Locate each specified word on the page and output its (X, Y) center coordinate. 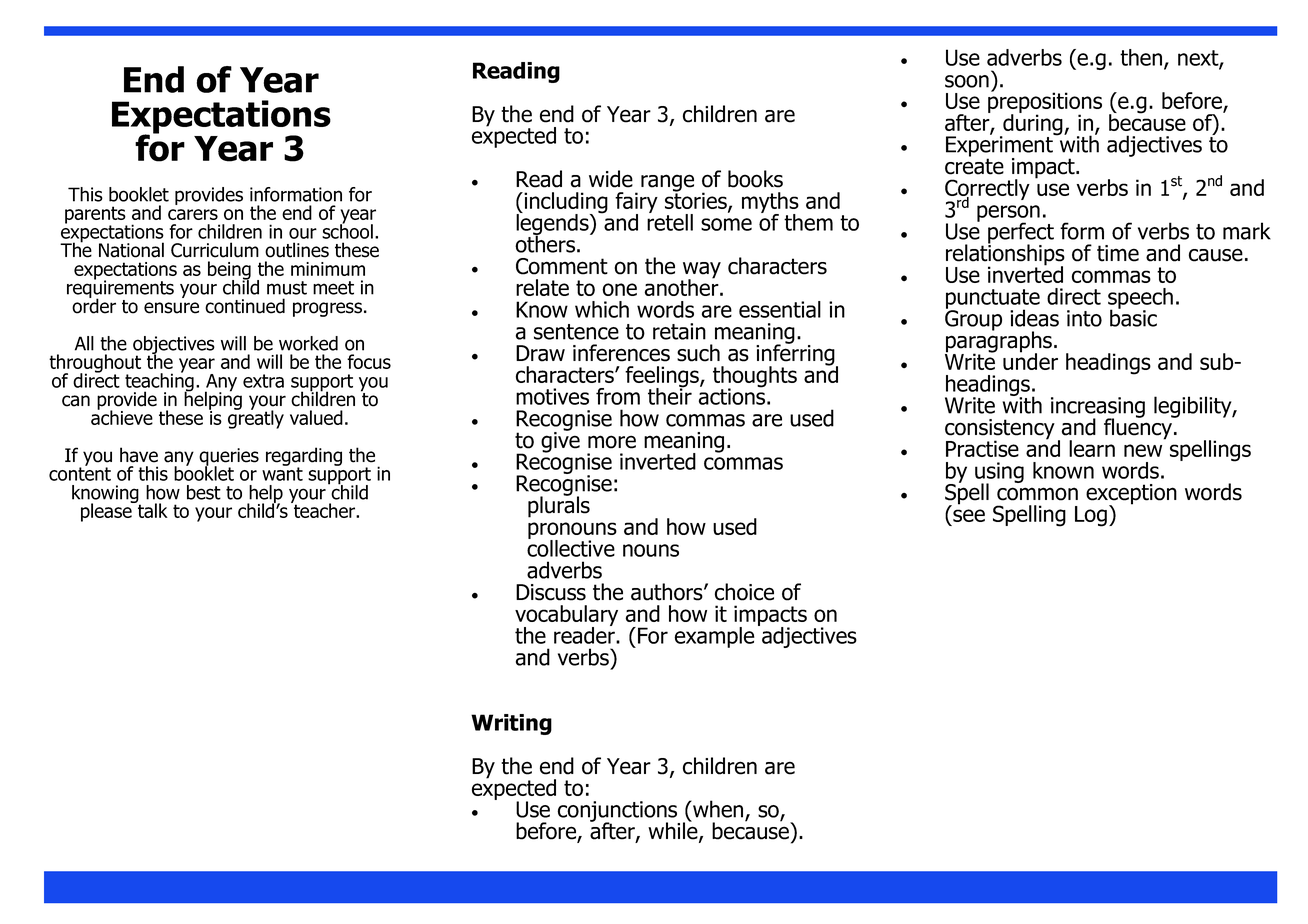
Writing (511, 724)
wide (611, 179)
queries (229, 458)
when (718, 810)
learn (1092, 448)
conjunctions (619, 812)
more (612, 442)
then (1142, 58)
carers (193, 214)
